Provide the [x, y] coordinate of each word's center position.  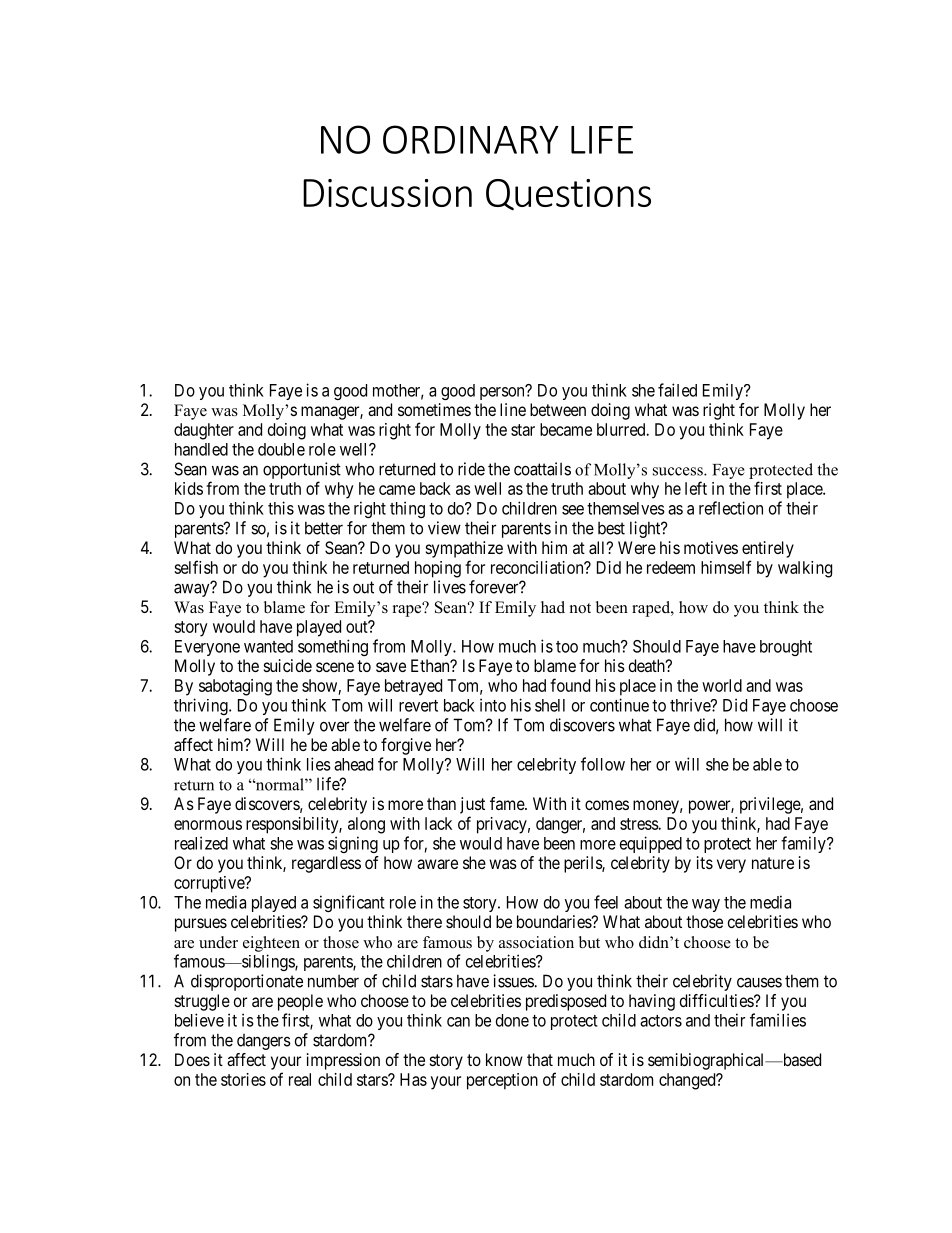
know [504, 1059]
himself [726, 567]
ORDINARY [471, 139]
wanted [268, 646]
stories [243, 1079]
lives [450, 587]
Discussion [387, 193]
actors [661, 1021]
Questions [568, 194]
